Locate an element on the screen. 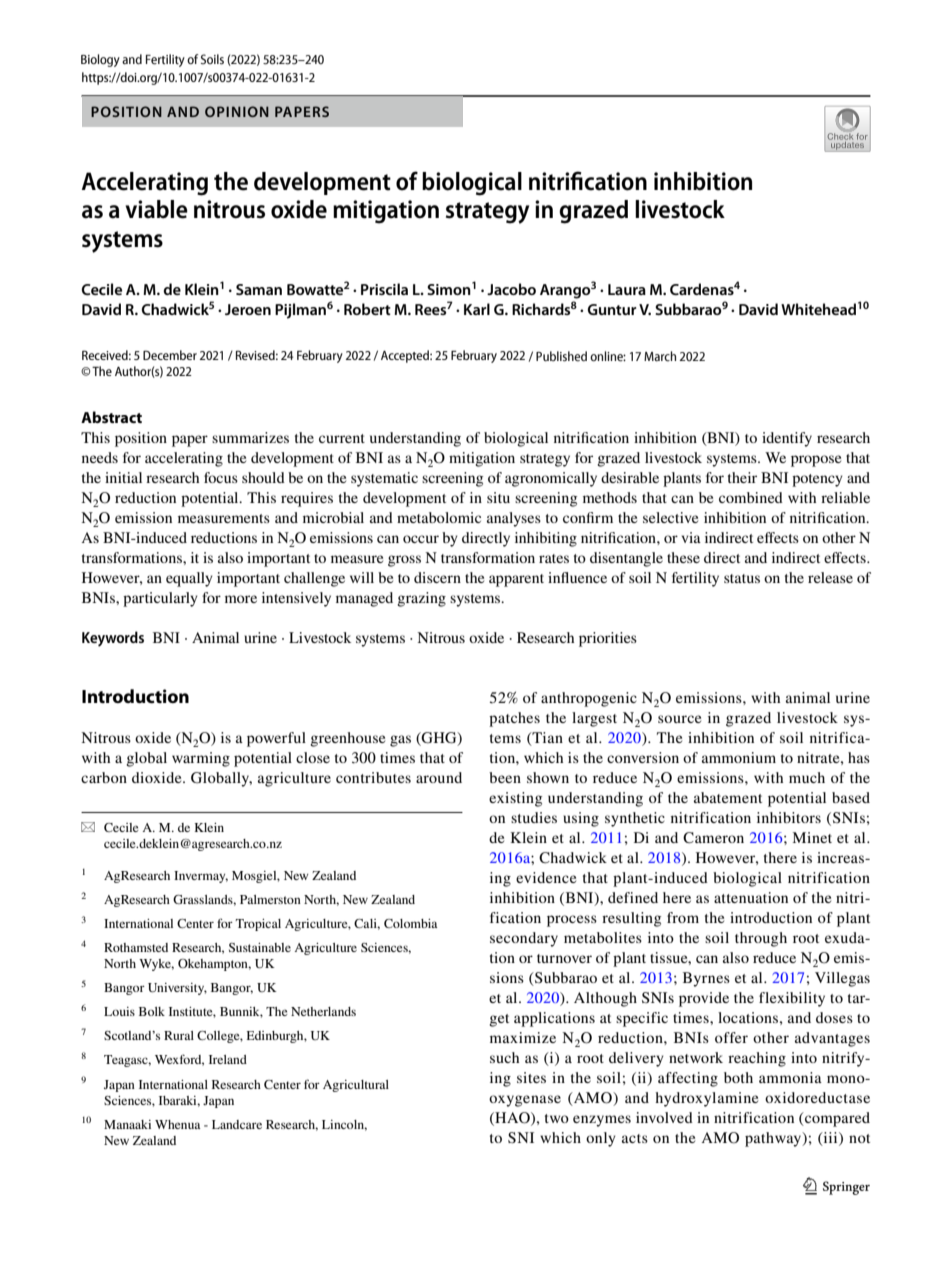 This screenshot has width=952, height=1265. Ireland is located at coordinates (228, 1059).
